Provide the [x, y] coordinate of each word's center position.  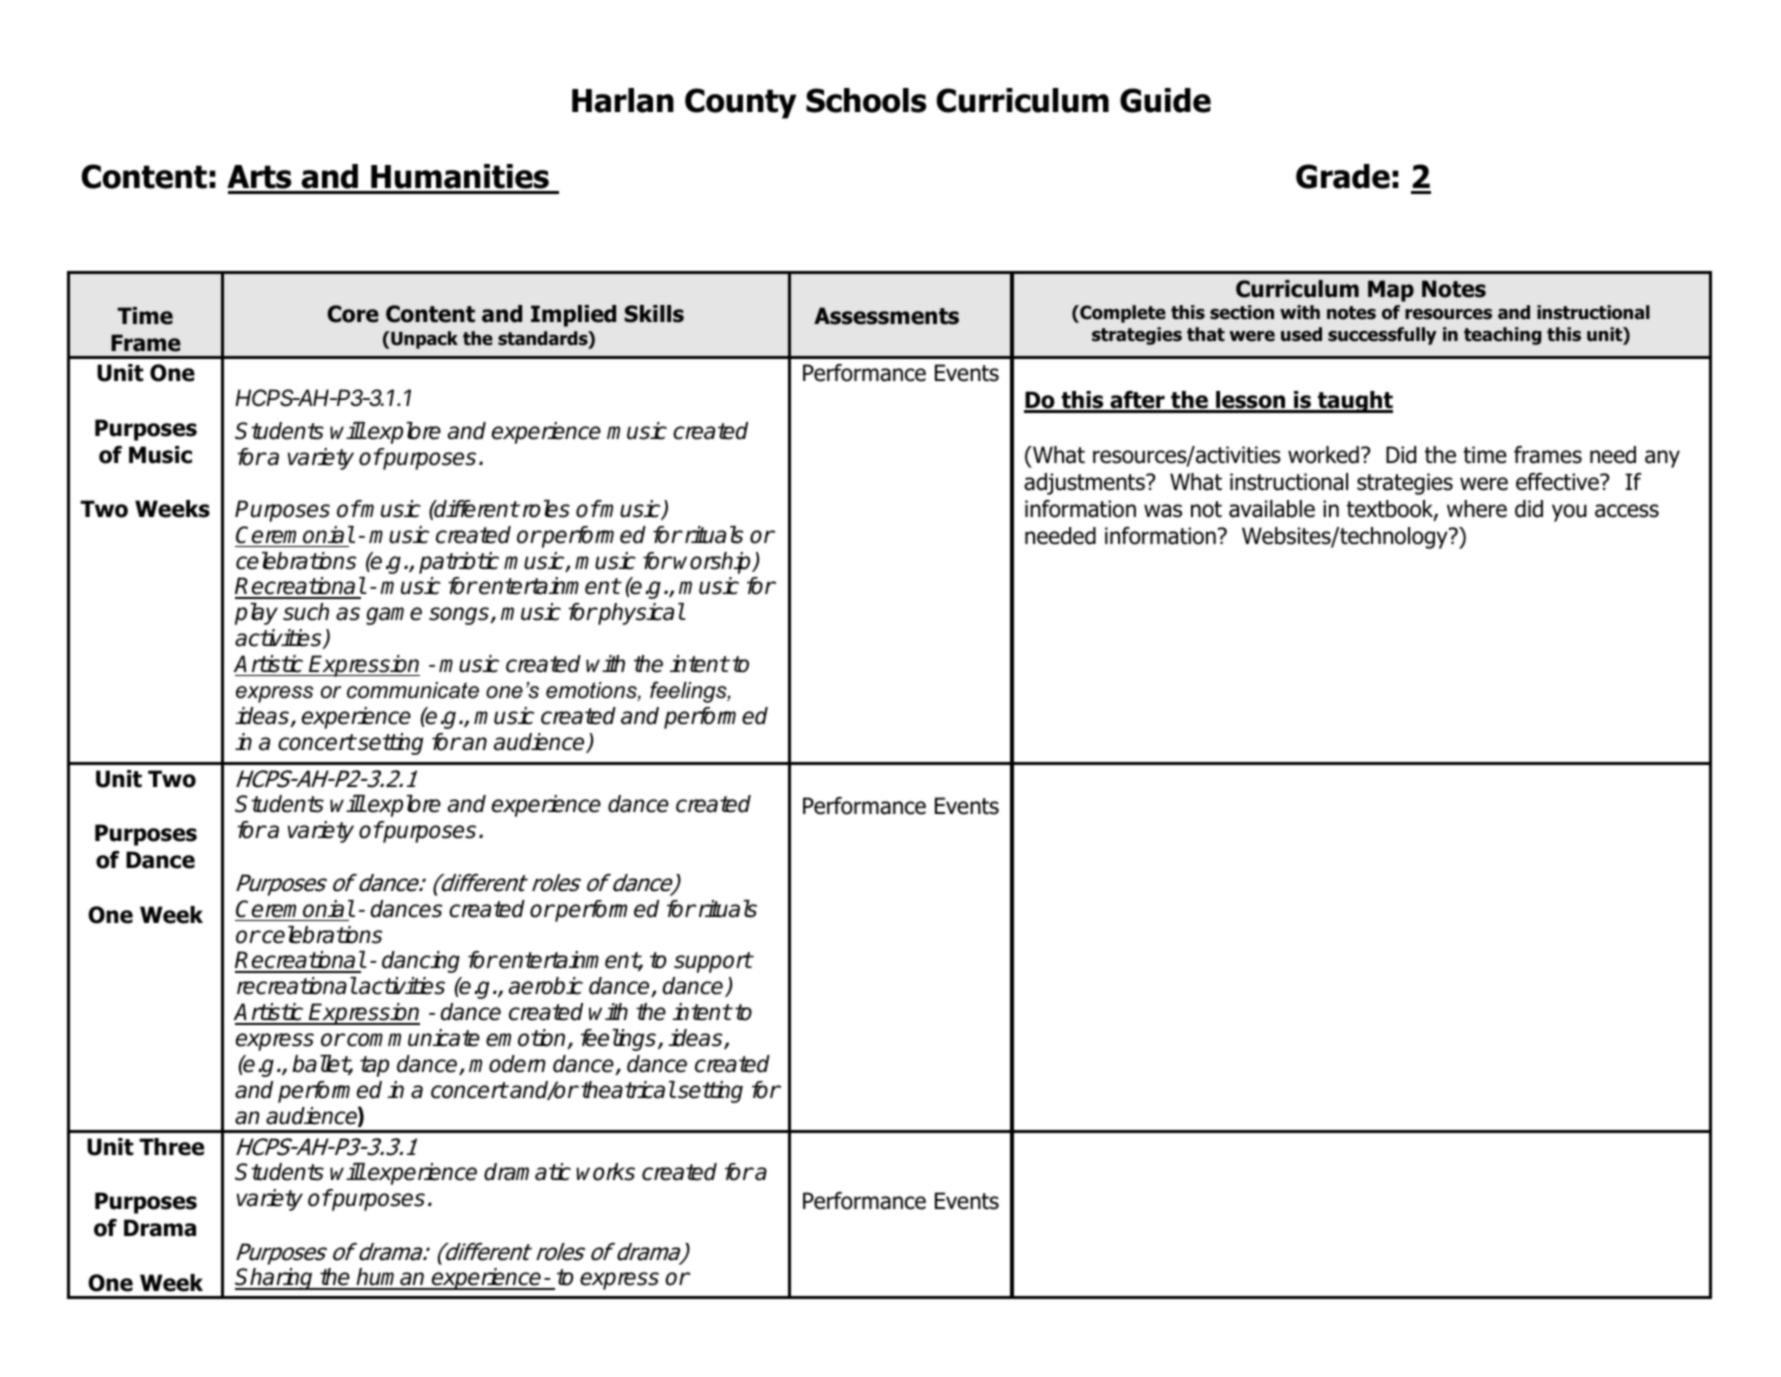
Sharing [275, 1279]
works [605, 1172]
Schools [866, 100]
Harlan [623, 100]
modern [507, 1064]
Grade [1343, 176]
